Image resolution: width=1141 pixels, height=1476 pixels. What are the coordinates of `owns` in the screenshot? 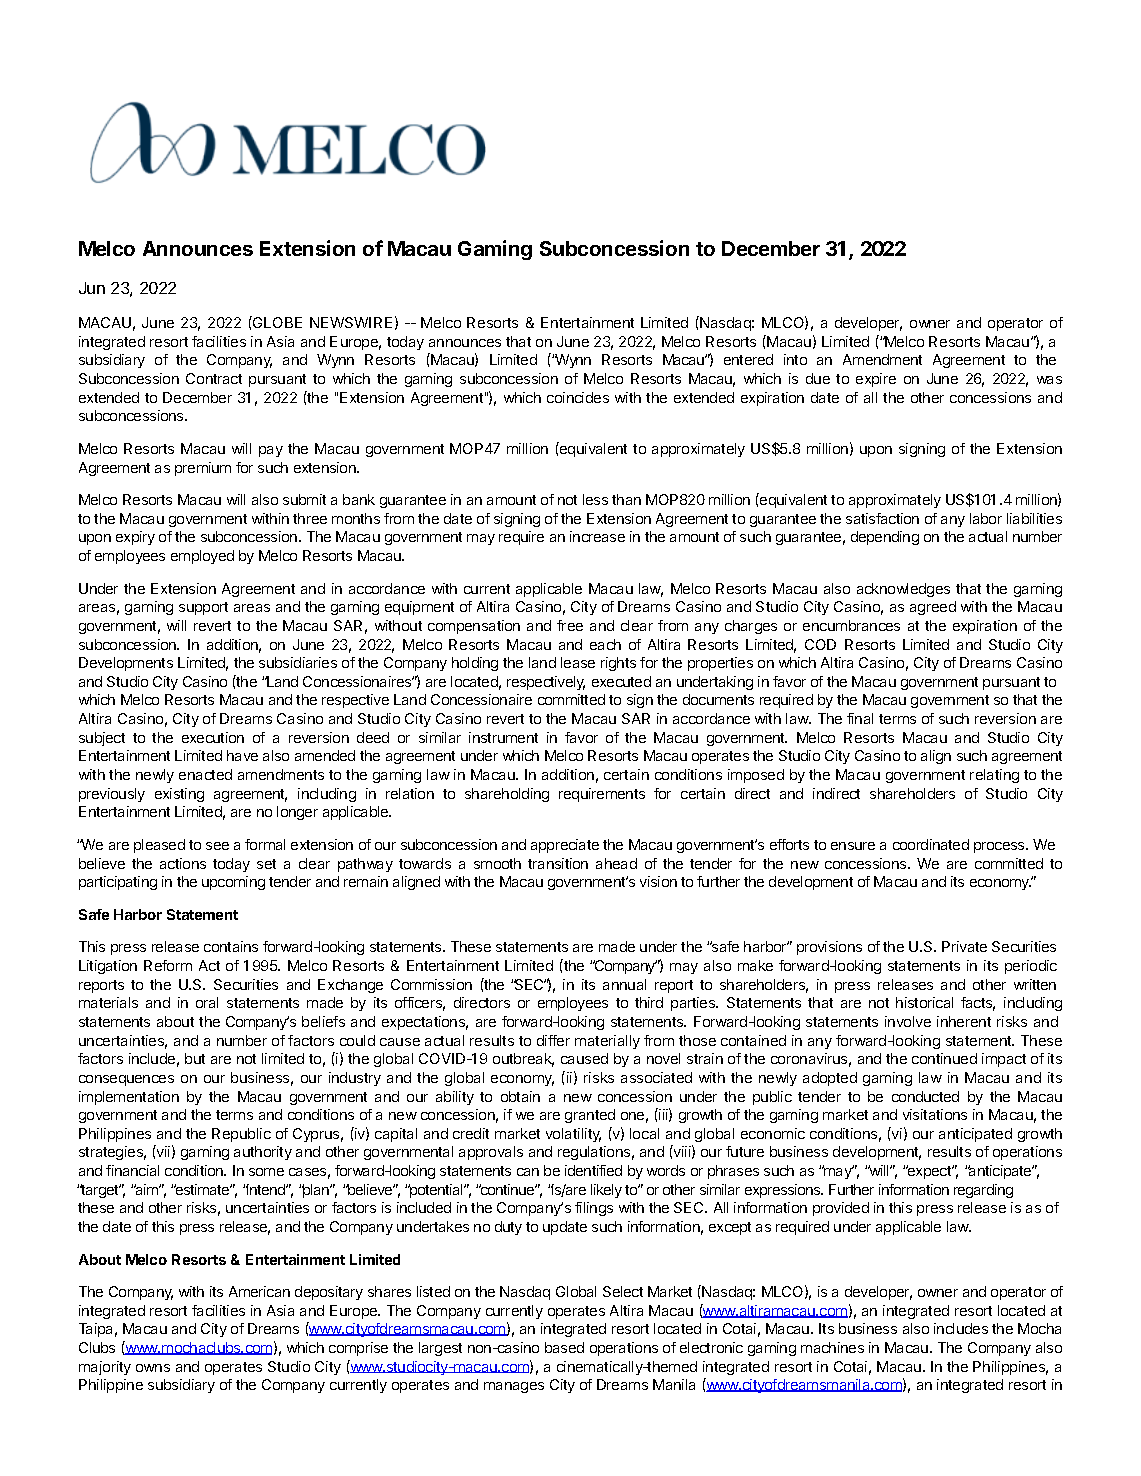 It's located at (153, 1368).
